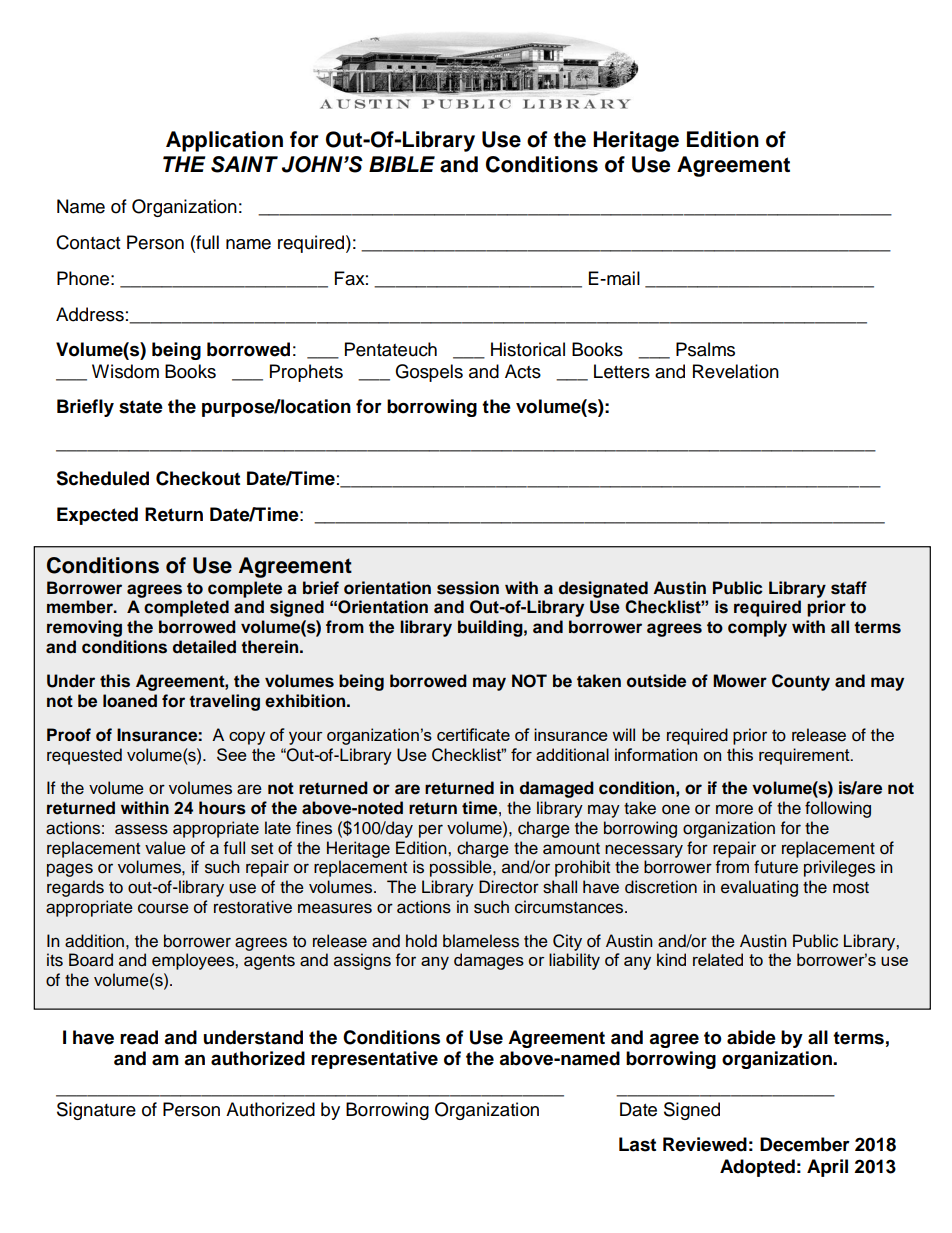 The width and height of the document is (952, 1233). What do you see at coordinates (96, 1111) in the document?
I see `Signature` at bounding box center [96, 1111].
